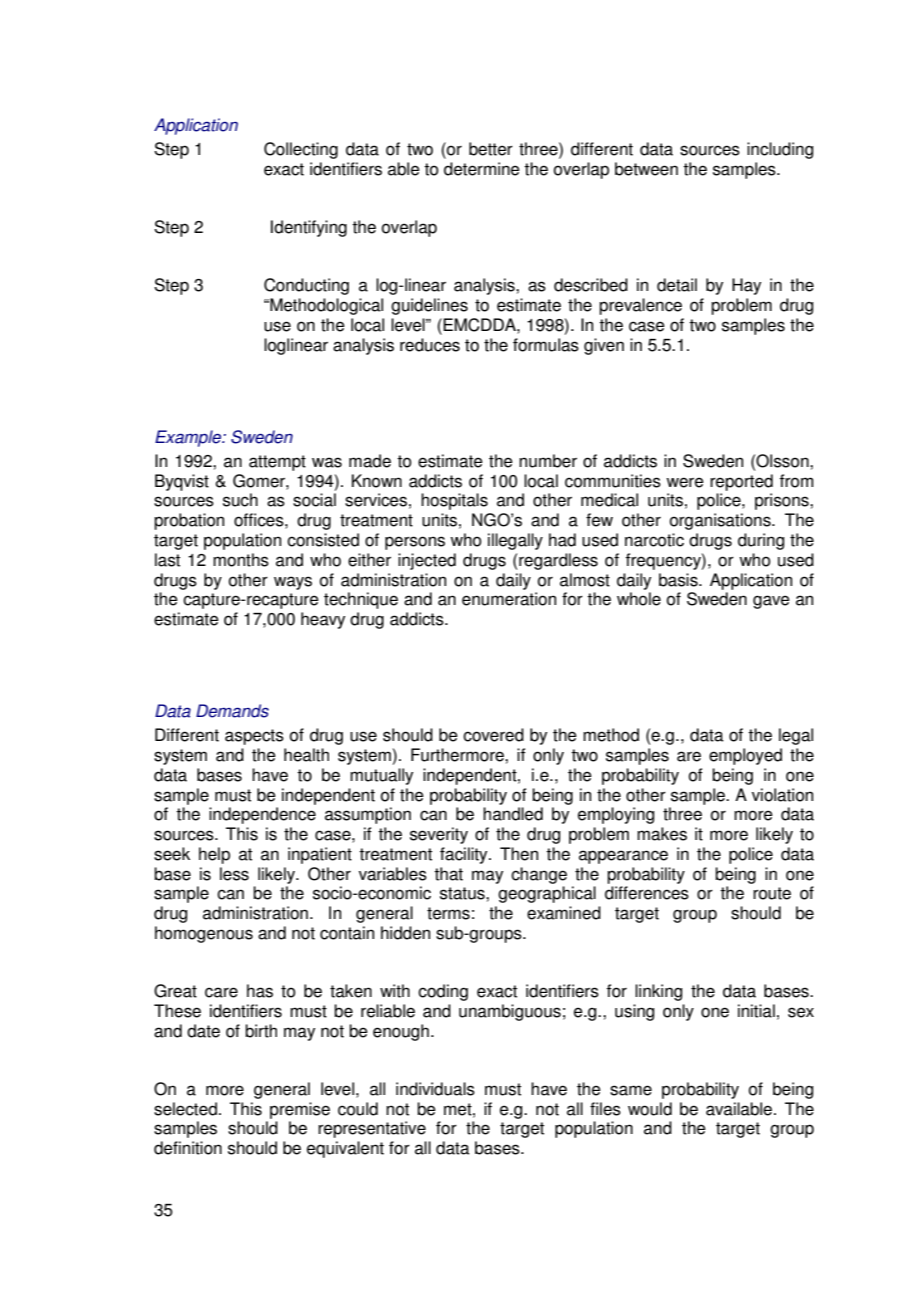 The height and width of the screenshot is (1308, 924). What do you see at coordinates (214, 855) in the screenshot?
I see `help` at bounding box center [214, 855].
